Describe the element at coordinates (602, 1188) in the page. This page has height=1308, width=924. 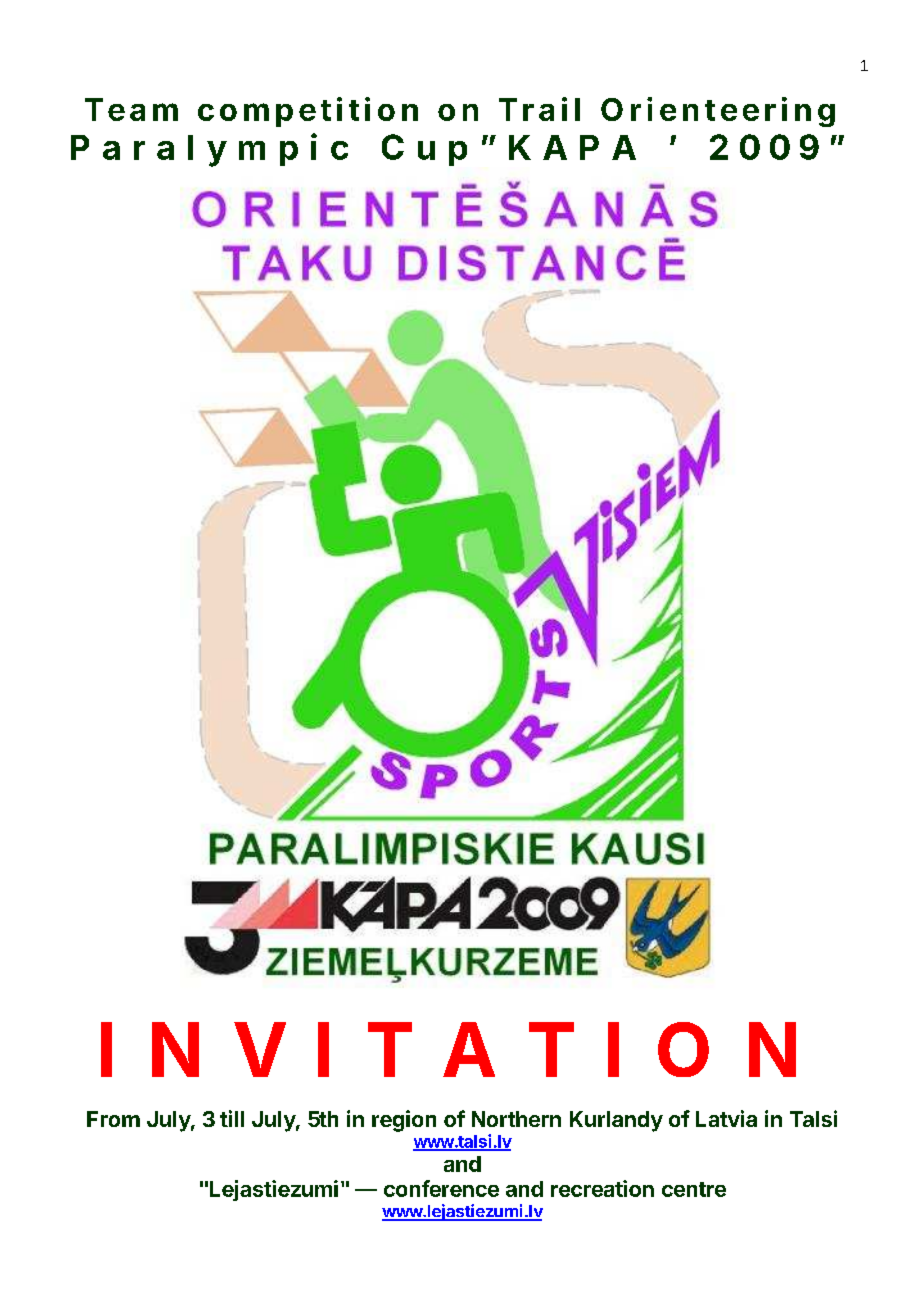
I see `recreation` at that location.
